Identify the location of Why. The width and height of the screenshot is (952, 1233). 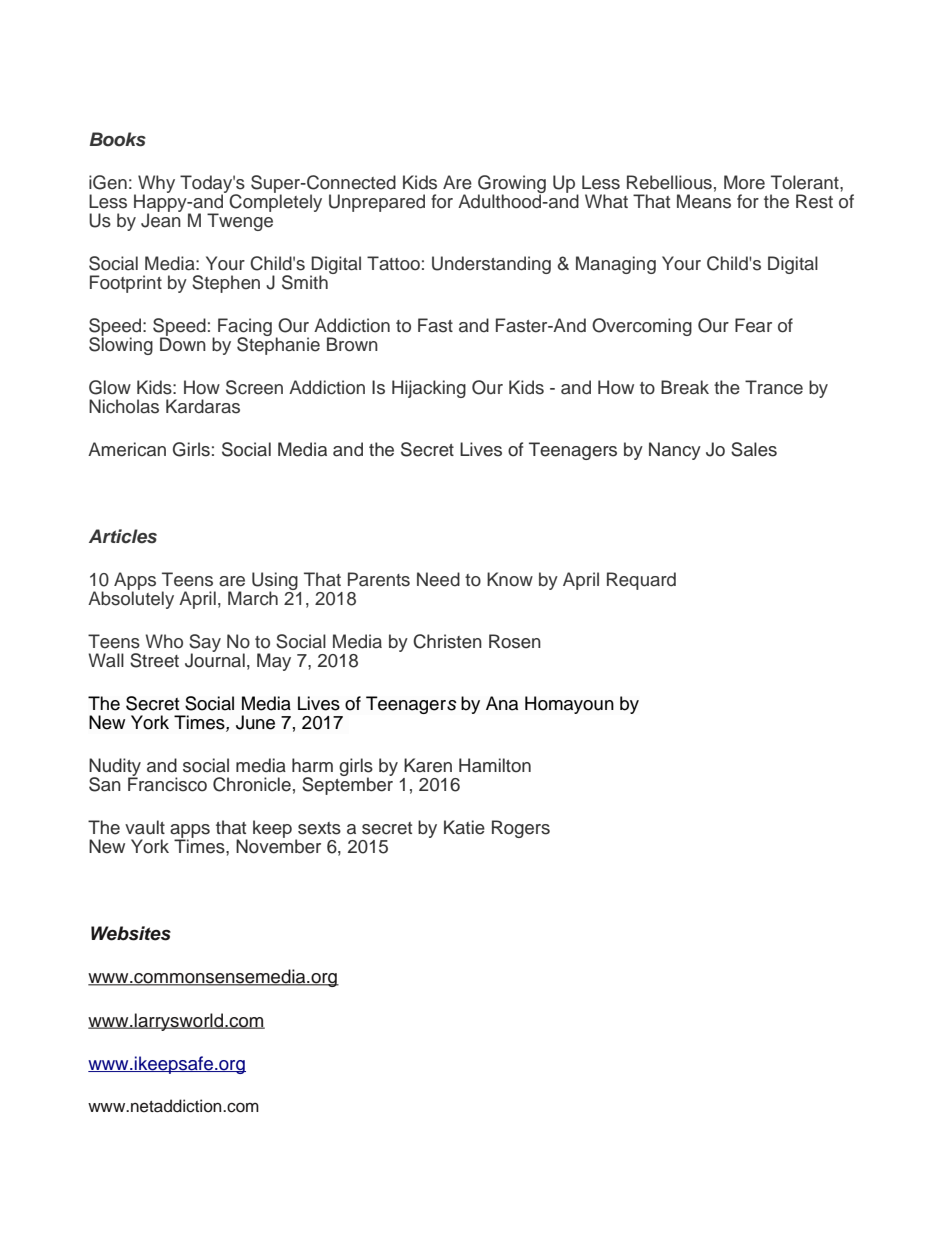
(156, 185).
